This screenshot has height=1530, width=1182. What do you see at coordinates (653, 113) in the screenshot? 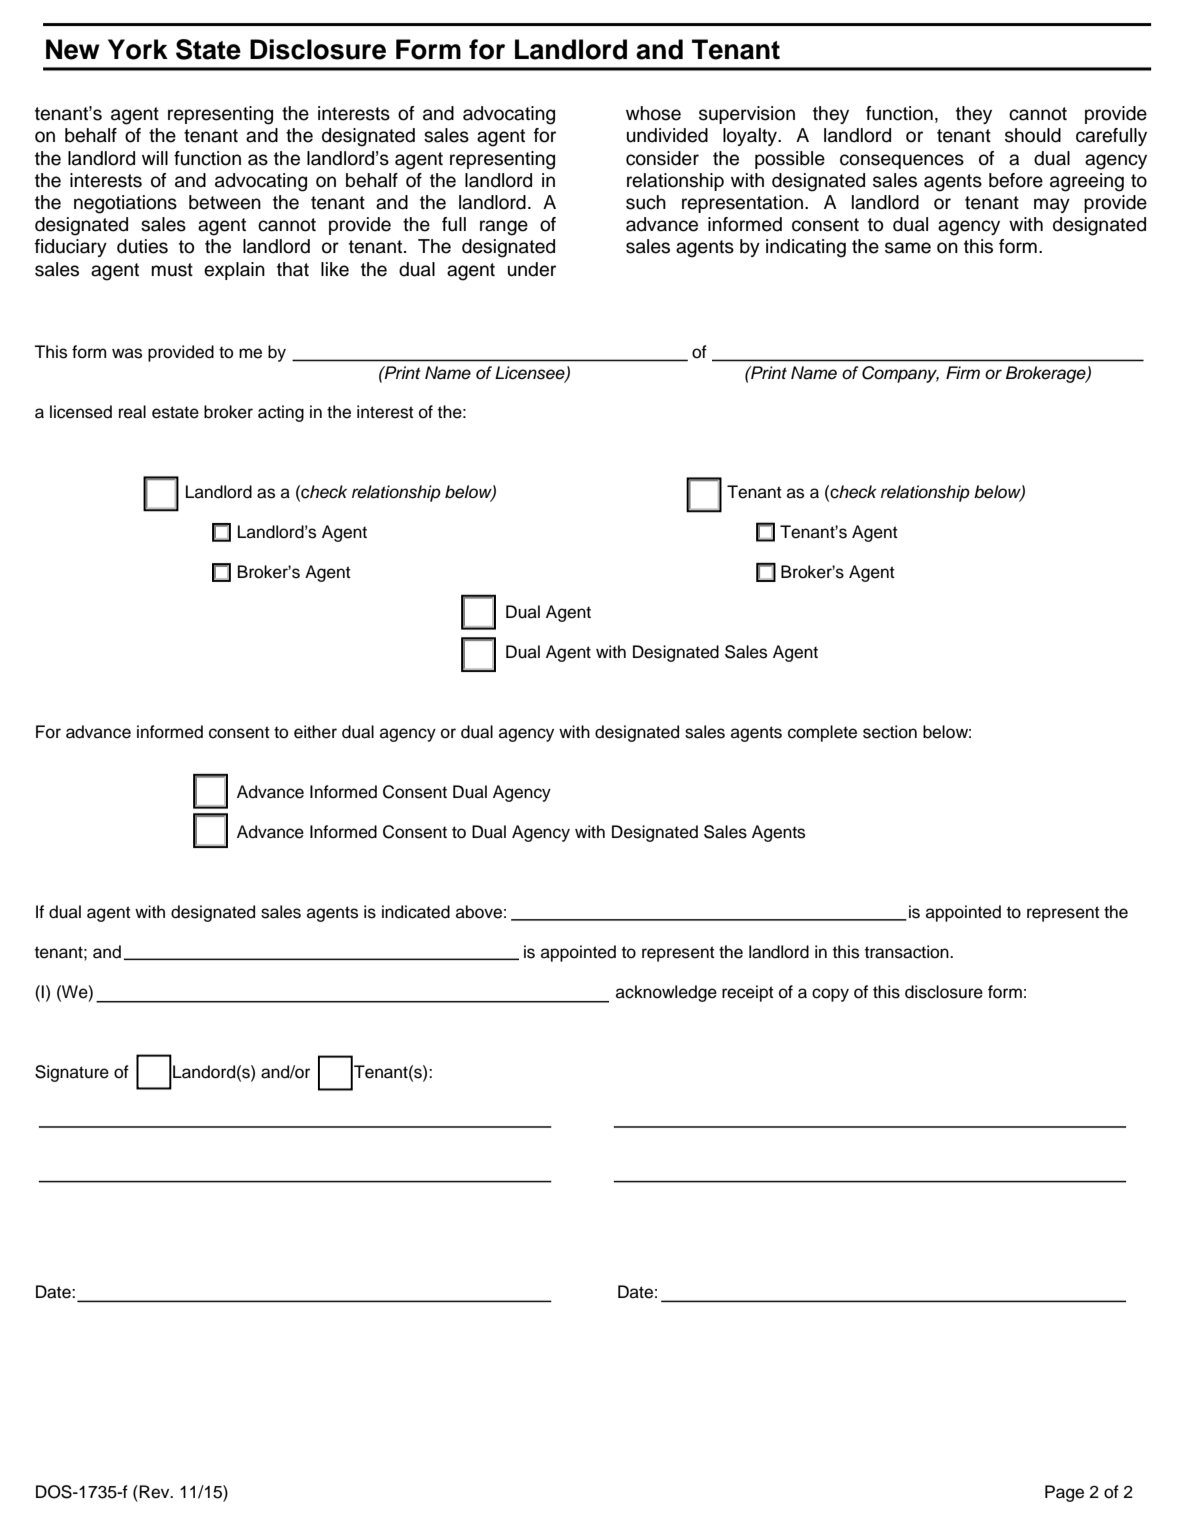
I see `whose` at bounding box center [653, 113].
